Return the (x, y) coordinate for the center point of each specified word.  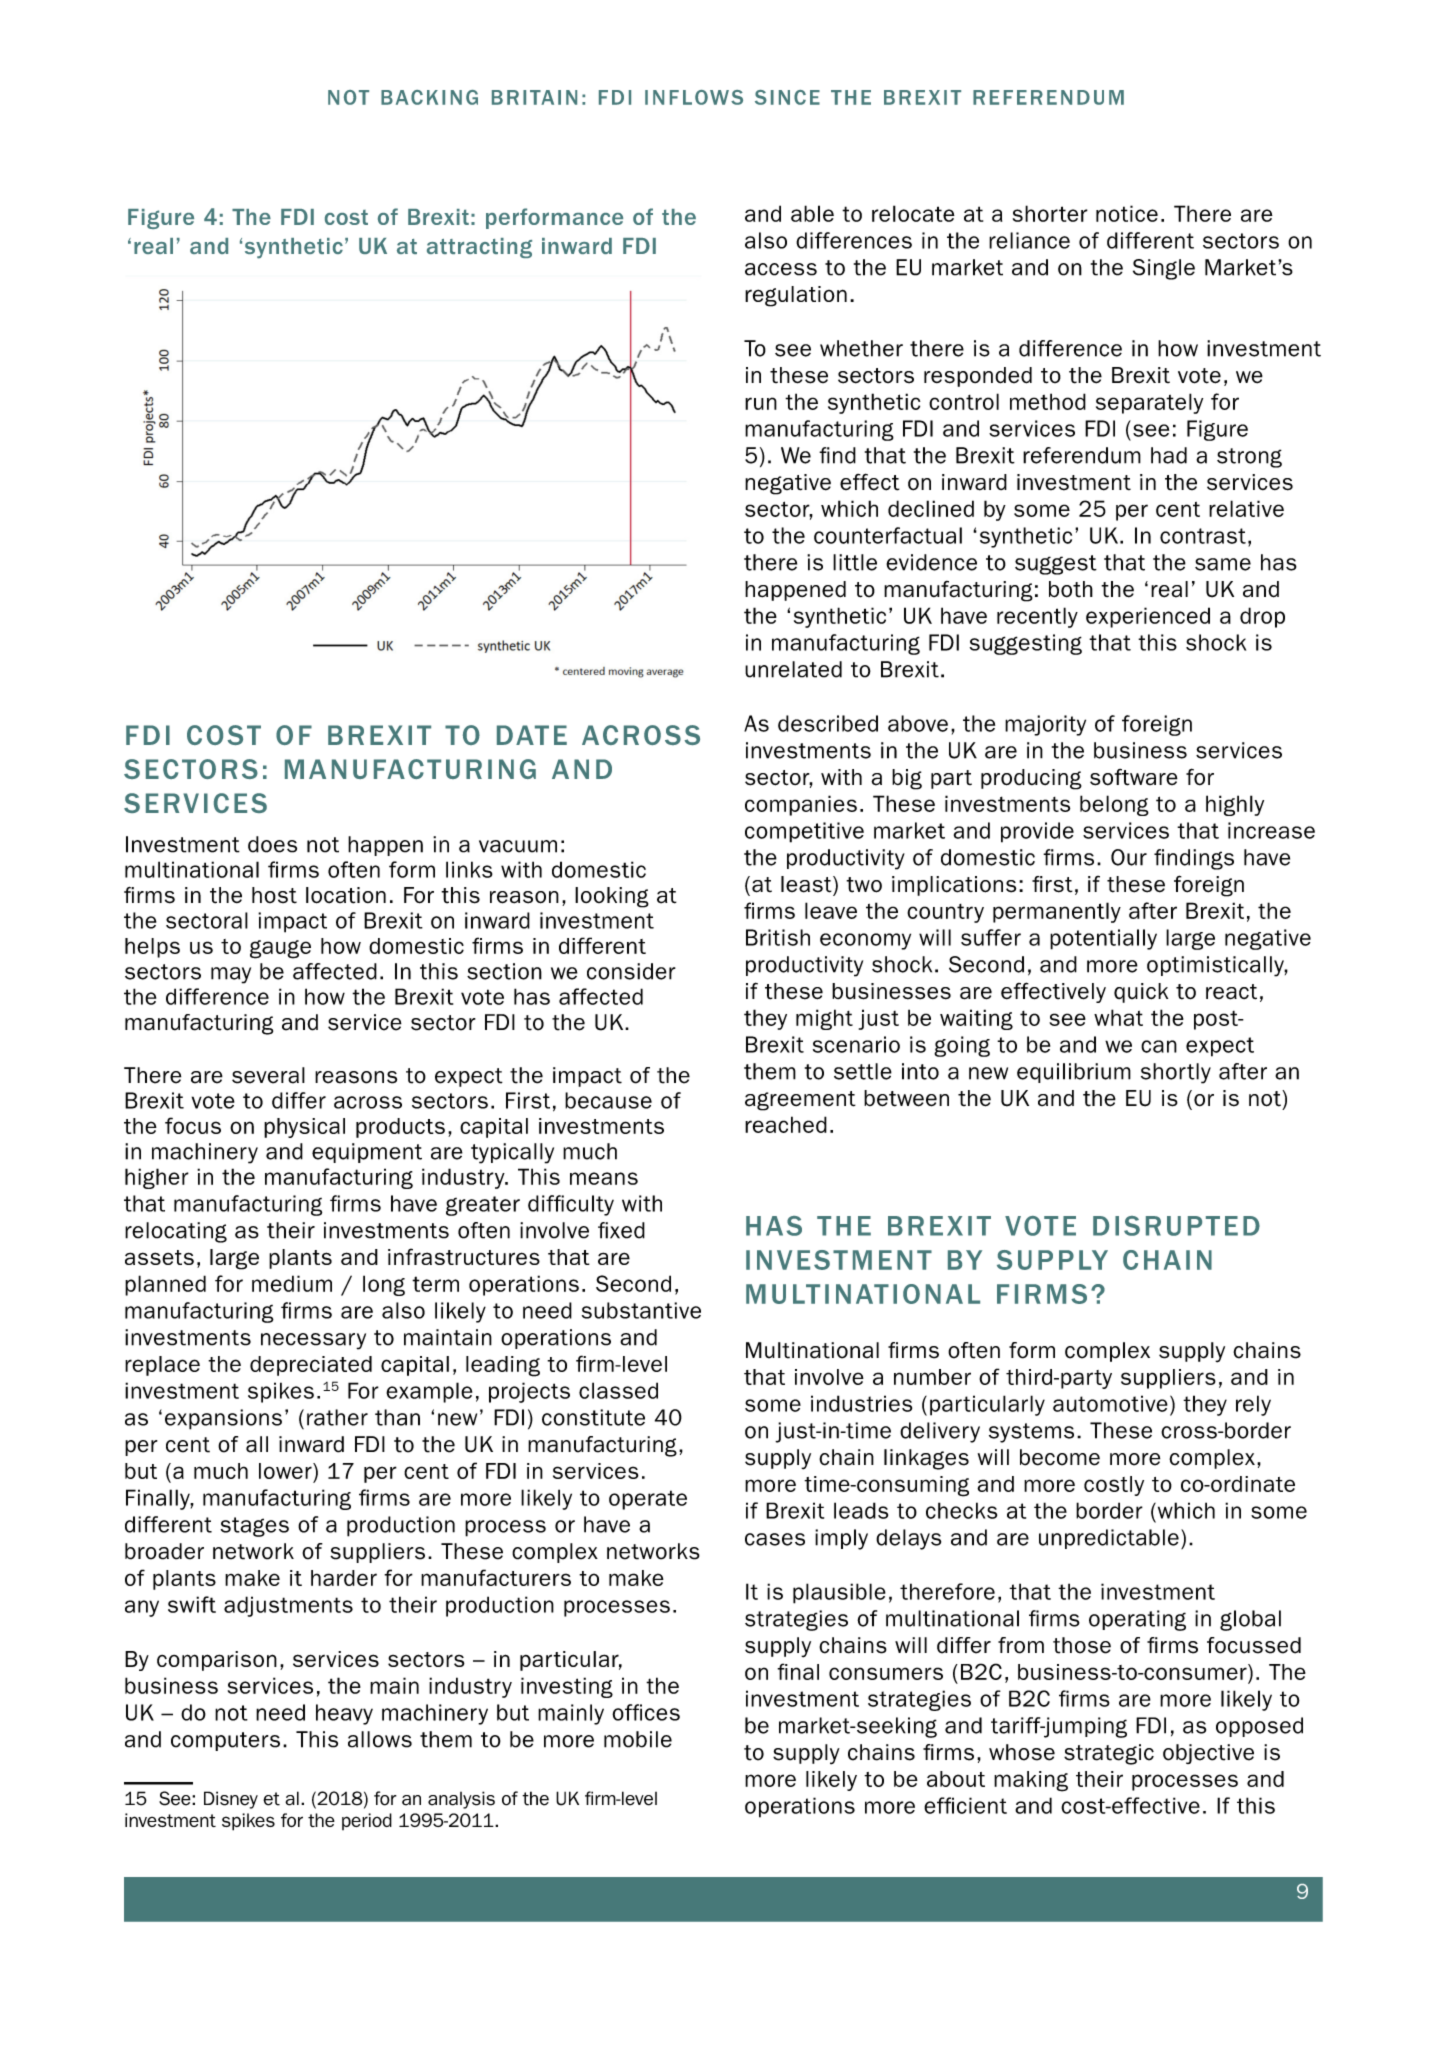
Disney (231, 1800)
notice (1127, 213)
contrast (1203, 536)
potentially (1103, 939)
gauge (280, 949)
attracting (479, 248)
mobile (638, 1739)
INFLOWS (694, 97)
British (778, 937)
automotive (1110, 1403)
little (855, 562)
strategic (1109, 1754)
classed (618, 1390)
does (272, 844)
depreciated (311, 1366)
